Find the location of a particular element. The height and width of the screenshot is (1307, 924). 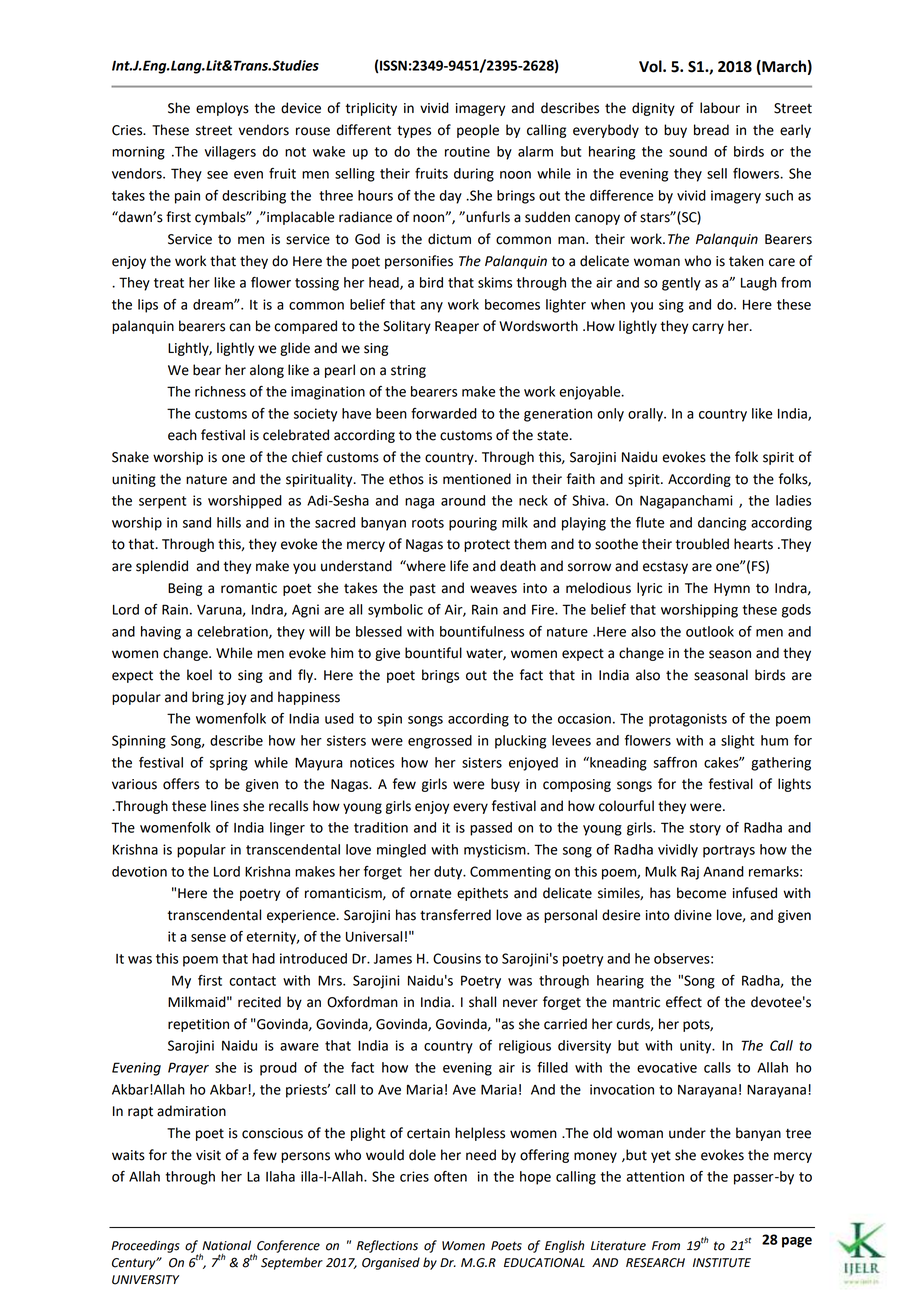

dancing is located at coordinates (722, 524).
